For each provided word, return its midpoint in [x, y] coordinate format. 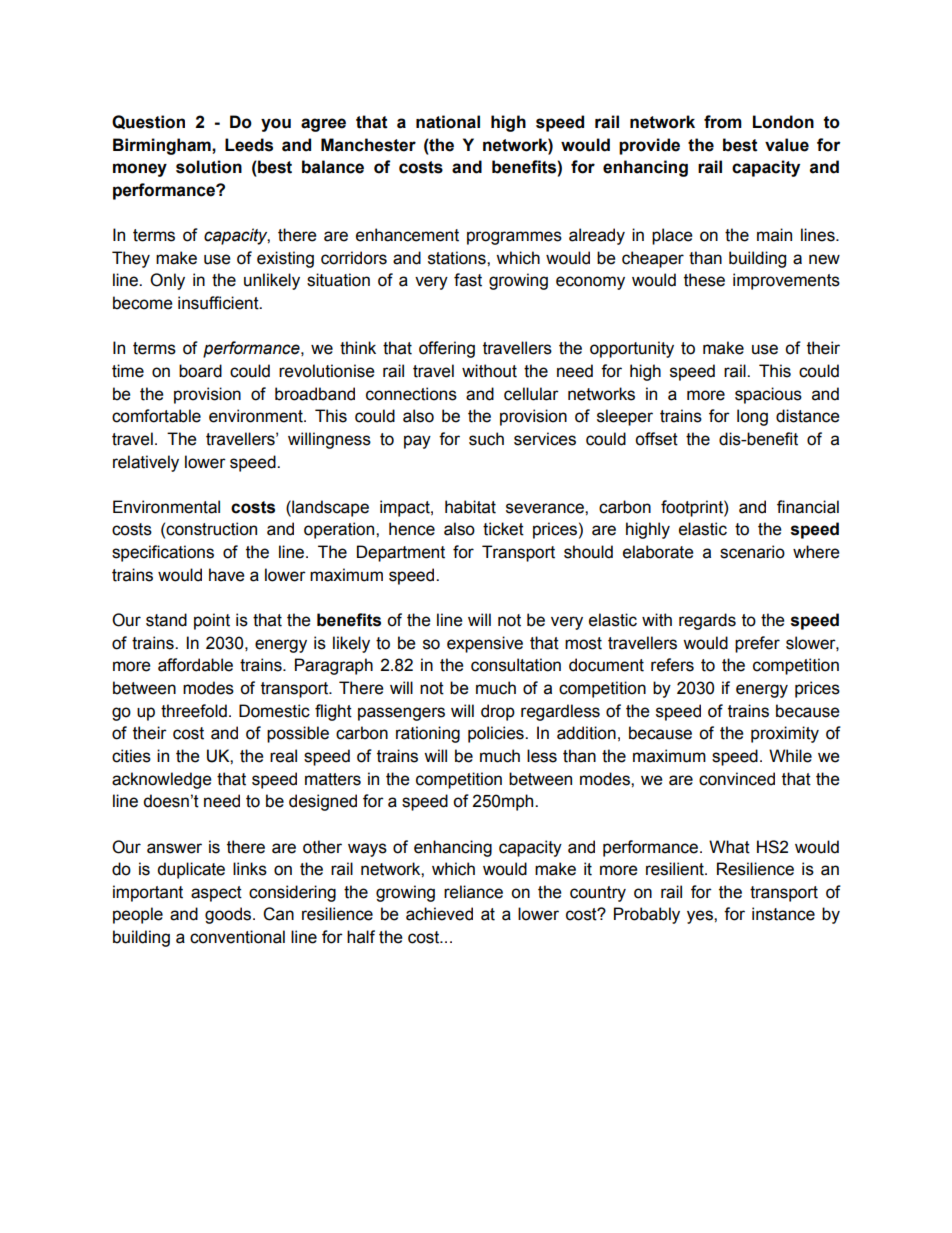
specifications [163, 553]
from [723, 122]
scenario [752, 552]
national [448, 122]
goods [229, 915]
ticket [503, 529]
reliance [473, 892]
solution [209, 167]
